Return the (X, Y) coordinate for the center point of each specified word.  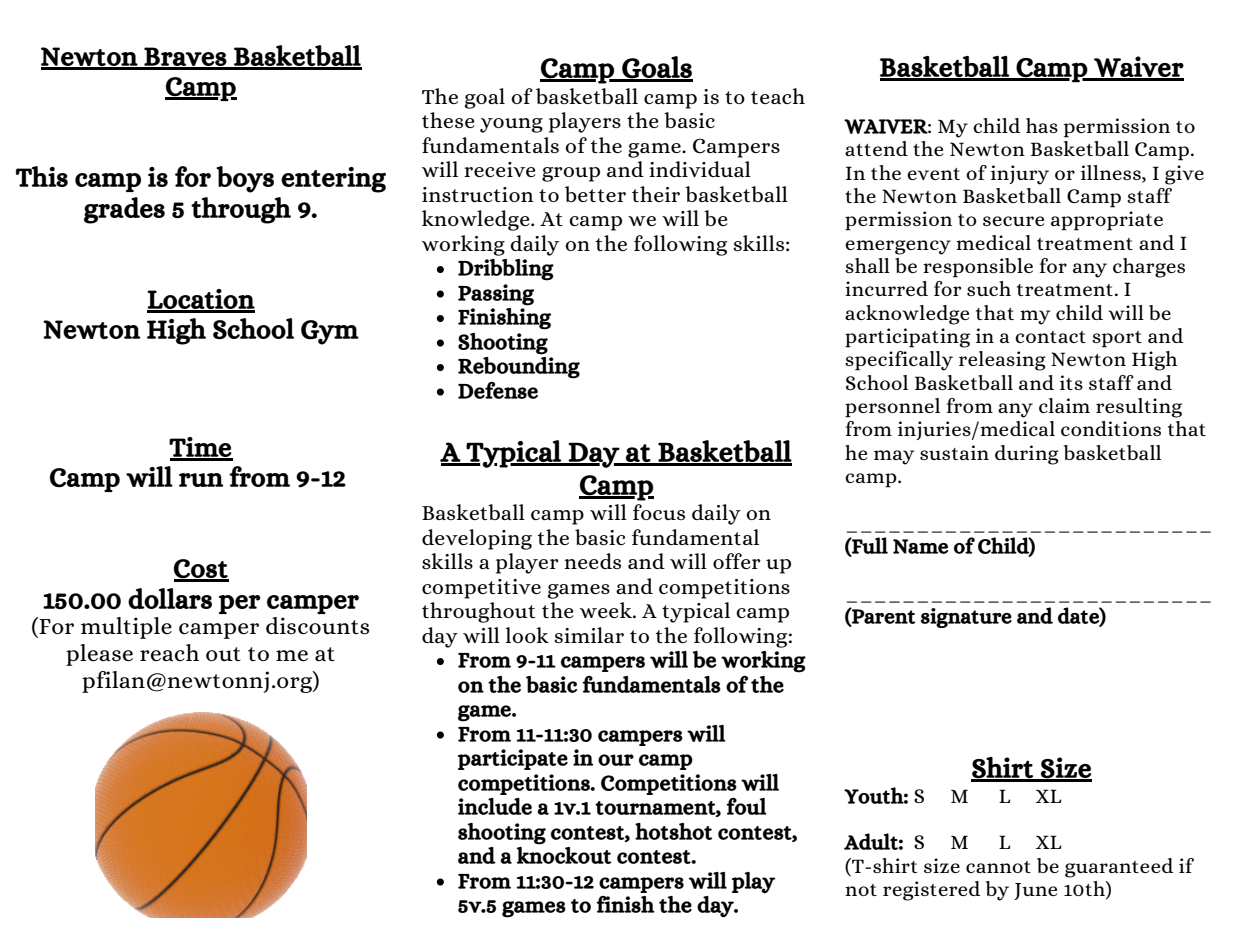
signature (966, 618)
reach (169, 652)
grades (124, 210)
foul (746, 806)
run (201, 480)
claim (1064, 405)
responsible (978, 268)
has (1042, 125)
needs (592, 561)
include (495, 806)
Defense (498, 390)
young (511, 125)
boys (245, 179)
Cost (201, 570)
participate (513, 759)
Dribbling (506, 270)
